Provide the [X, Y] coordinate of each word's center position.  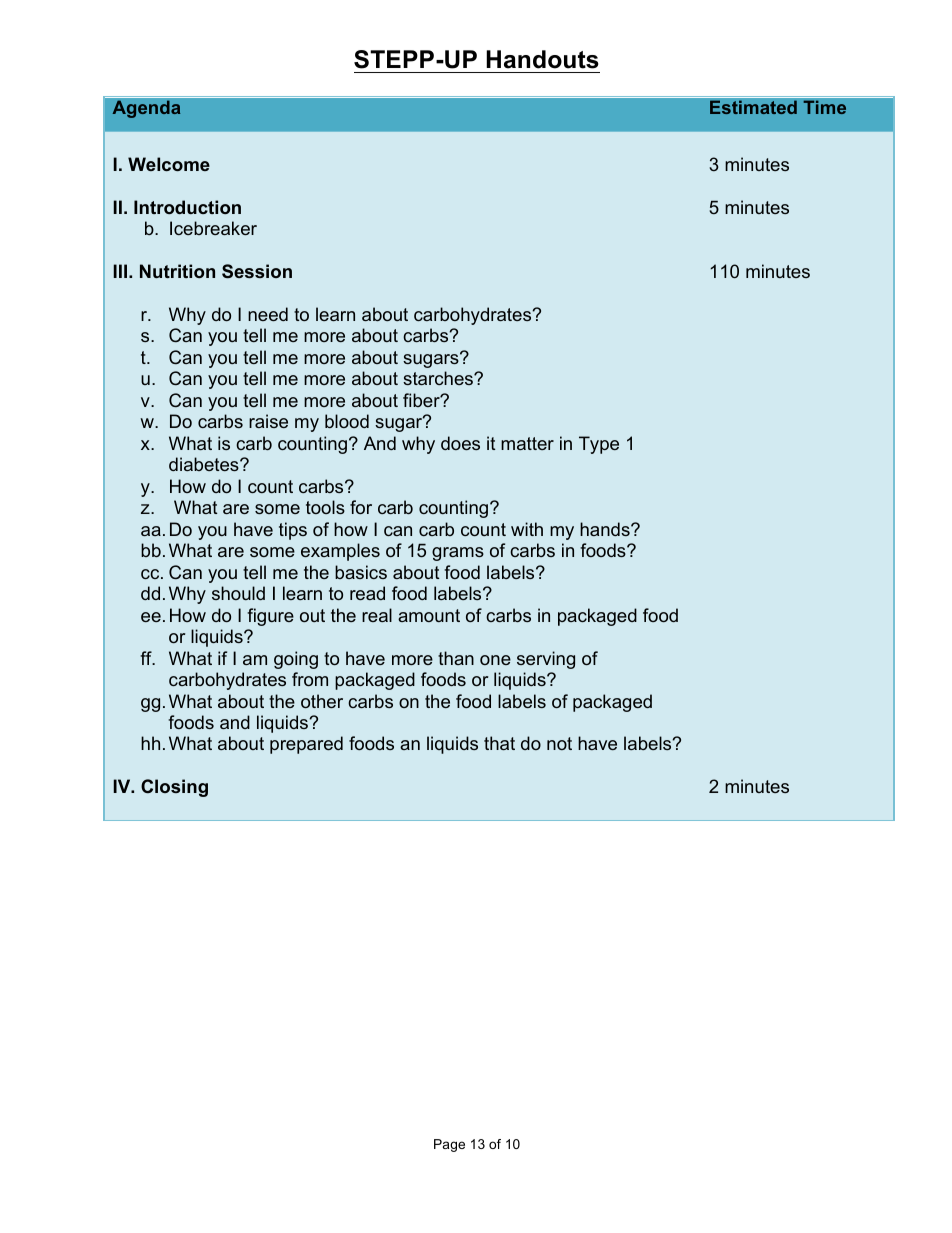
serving [546, 660]
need [268, 314]
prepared [306, 745]
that [499, 743]
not [559, 743]
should [238, 593]
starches [439, 378]
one [495, 660]
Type [599, 445]
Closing [174, 788]
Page [449, 1145]
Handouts [542, 59]
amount [429, 615]
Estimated [753, 107]
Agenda [146, 109]
